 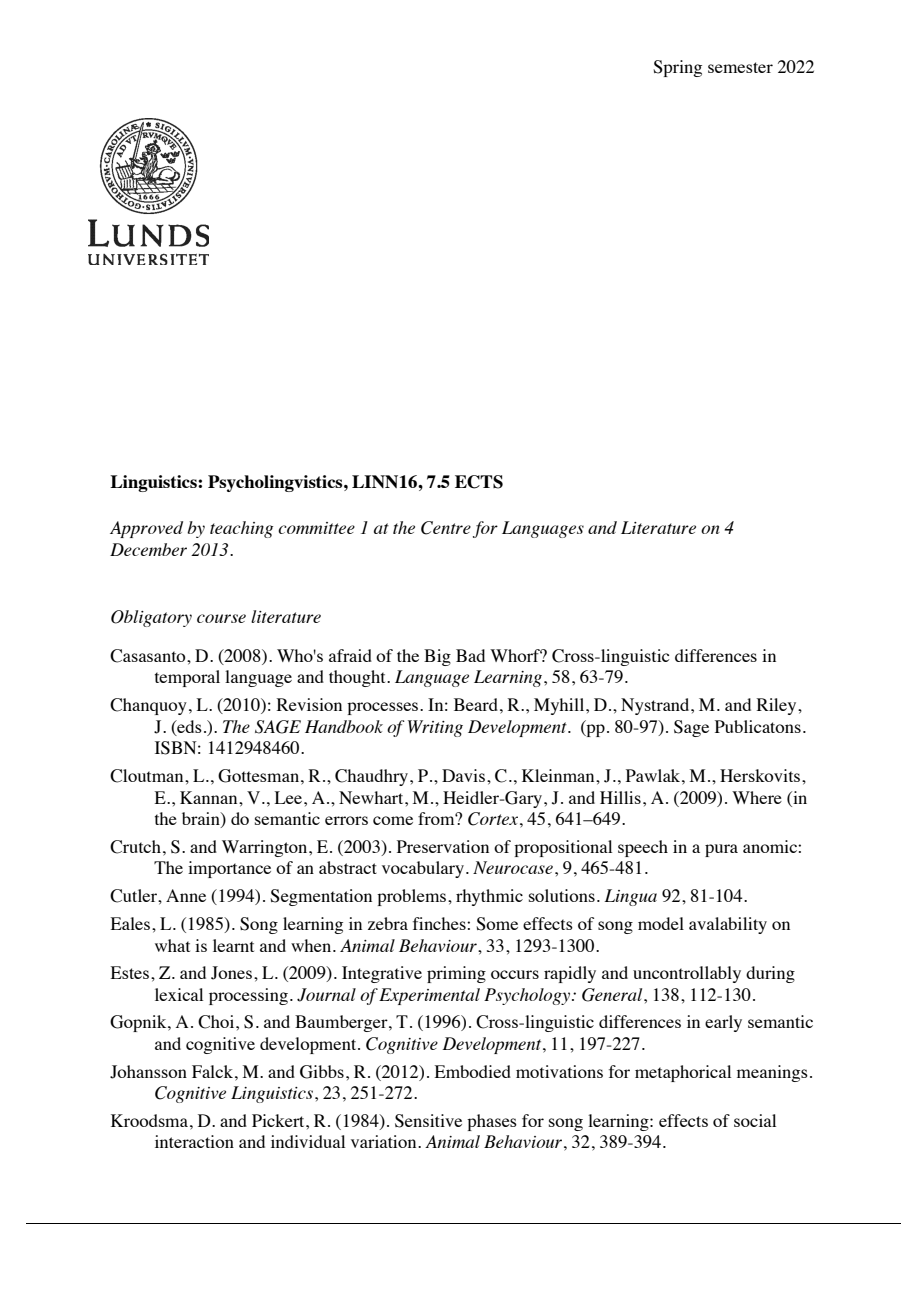 I want to click on Centre, so click(x=446, y=528).
